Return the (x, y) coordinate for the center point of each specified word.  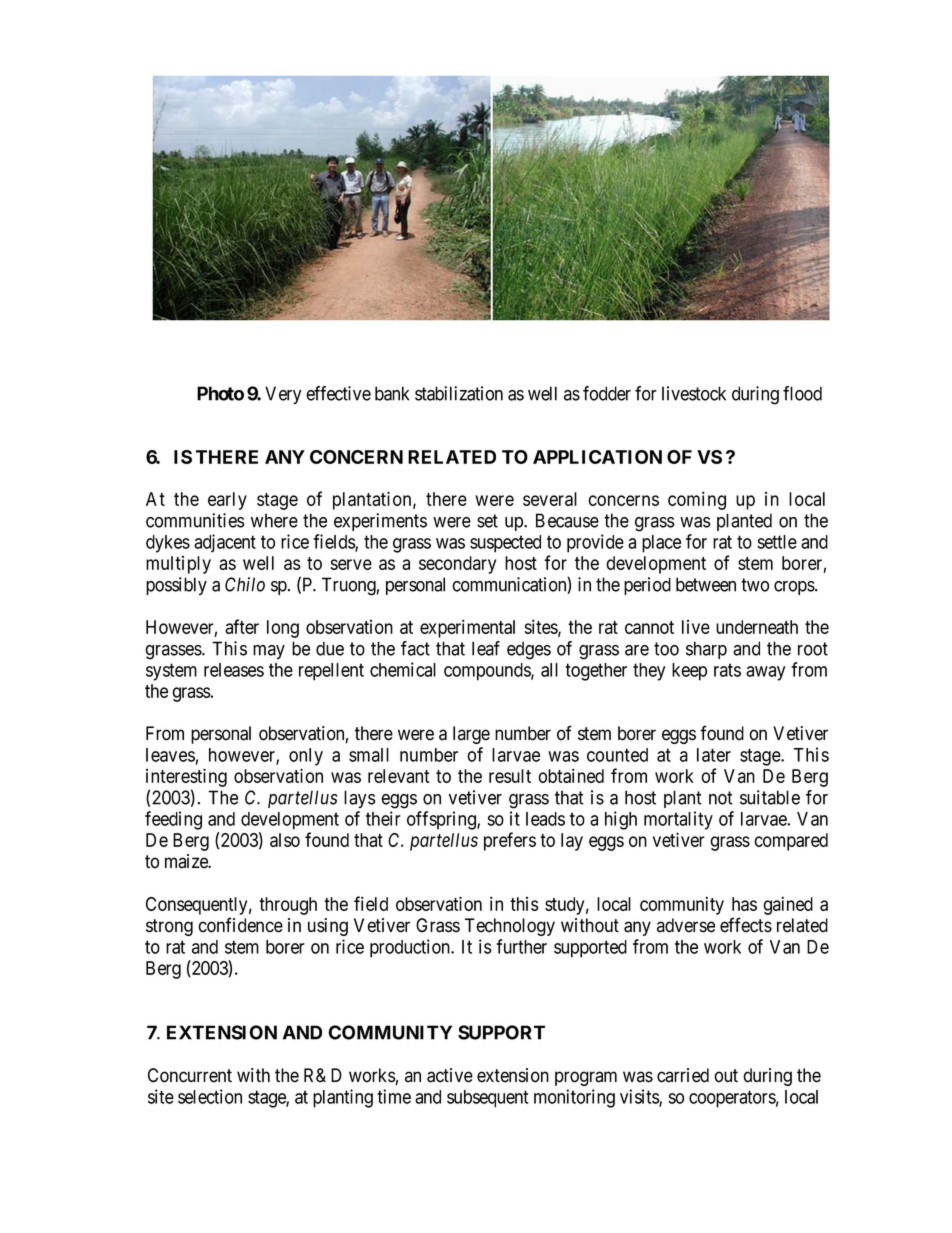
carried (683, 1075)
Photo (220, 393)
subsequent (487, 1099)
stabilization (459, 393)
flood (802, 393)
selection (210, 1096)
